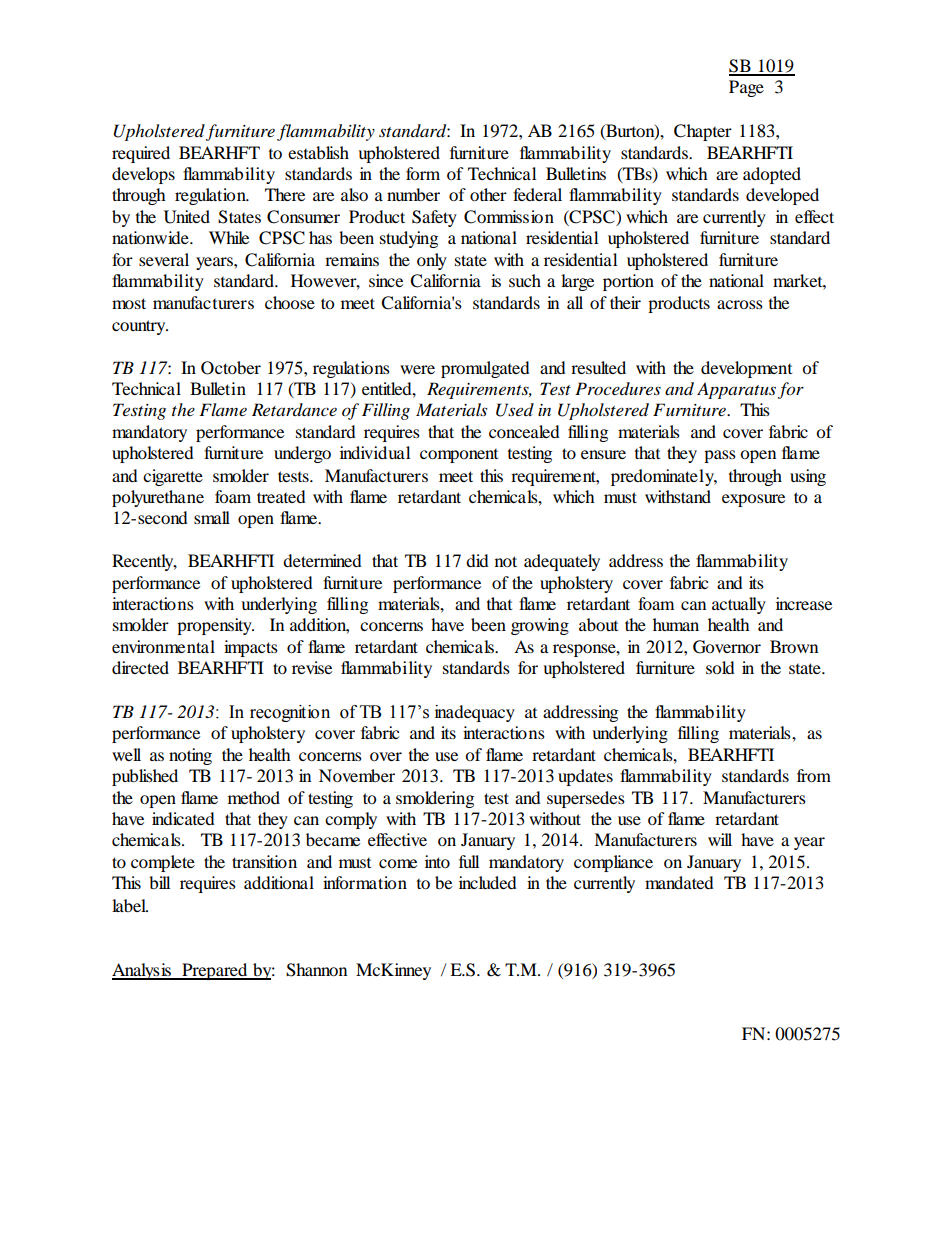 Image resolution: width=952 pixels, height=1233 pixels. Describe the element at coordinates (736, 390) in the page. I see `Apparatus` at that location.
